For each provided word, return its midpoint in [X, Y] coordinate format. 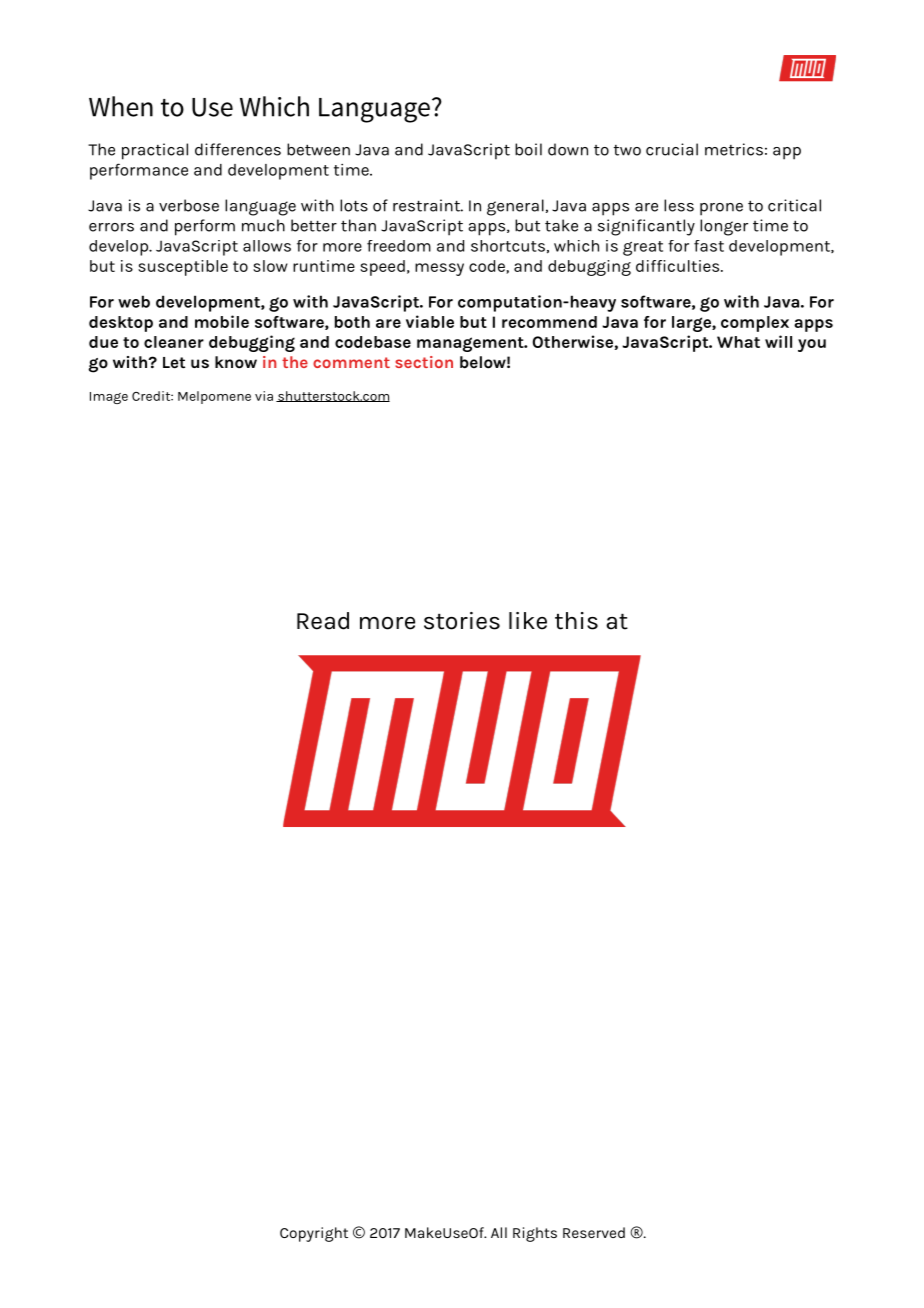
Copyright [314, 1234]
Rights [535, 1234]
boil [528, 149]
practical [155, 151]
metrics [734, 149]
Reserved [594, 1232]
